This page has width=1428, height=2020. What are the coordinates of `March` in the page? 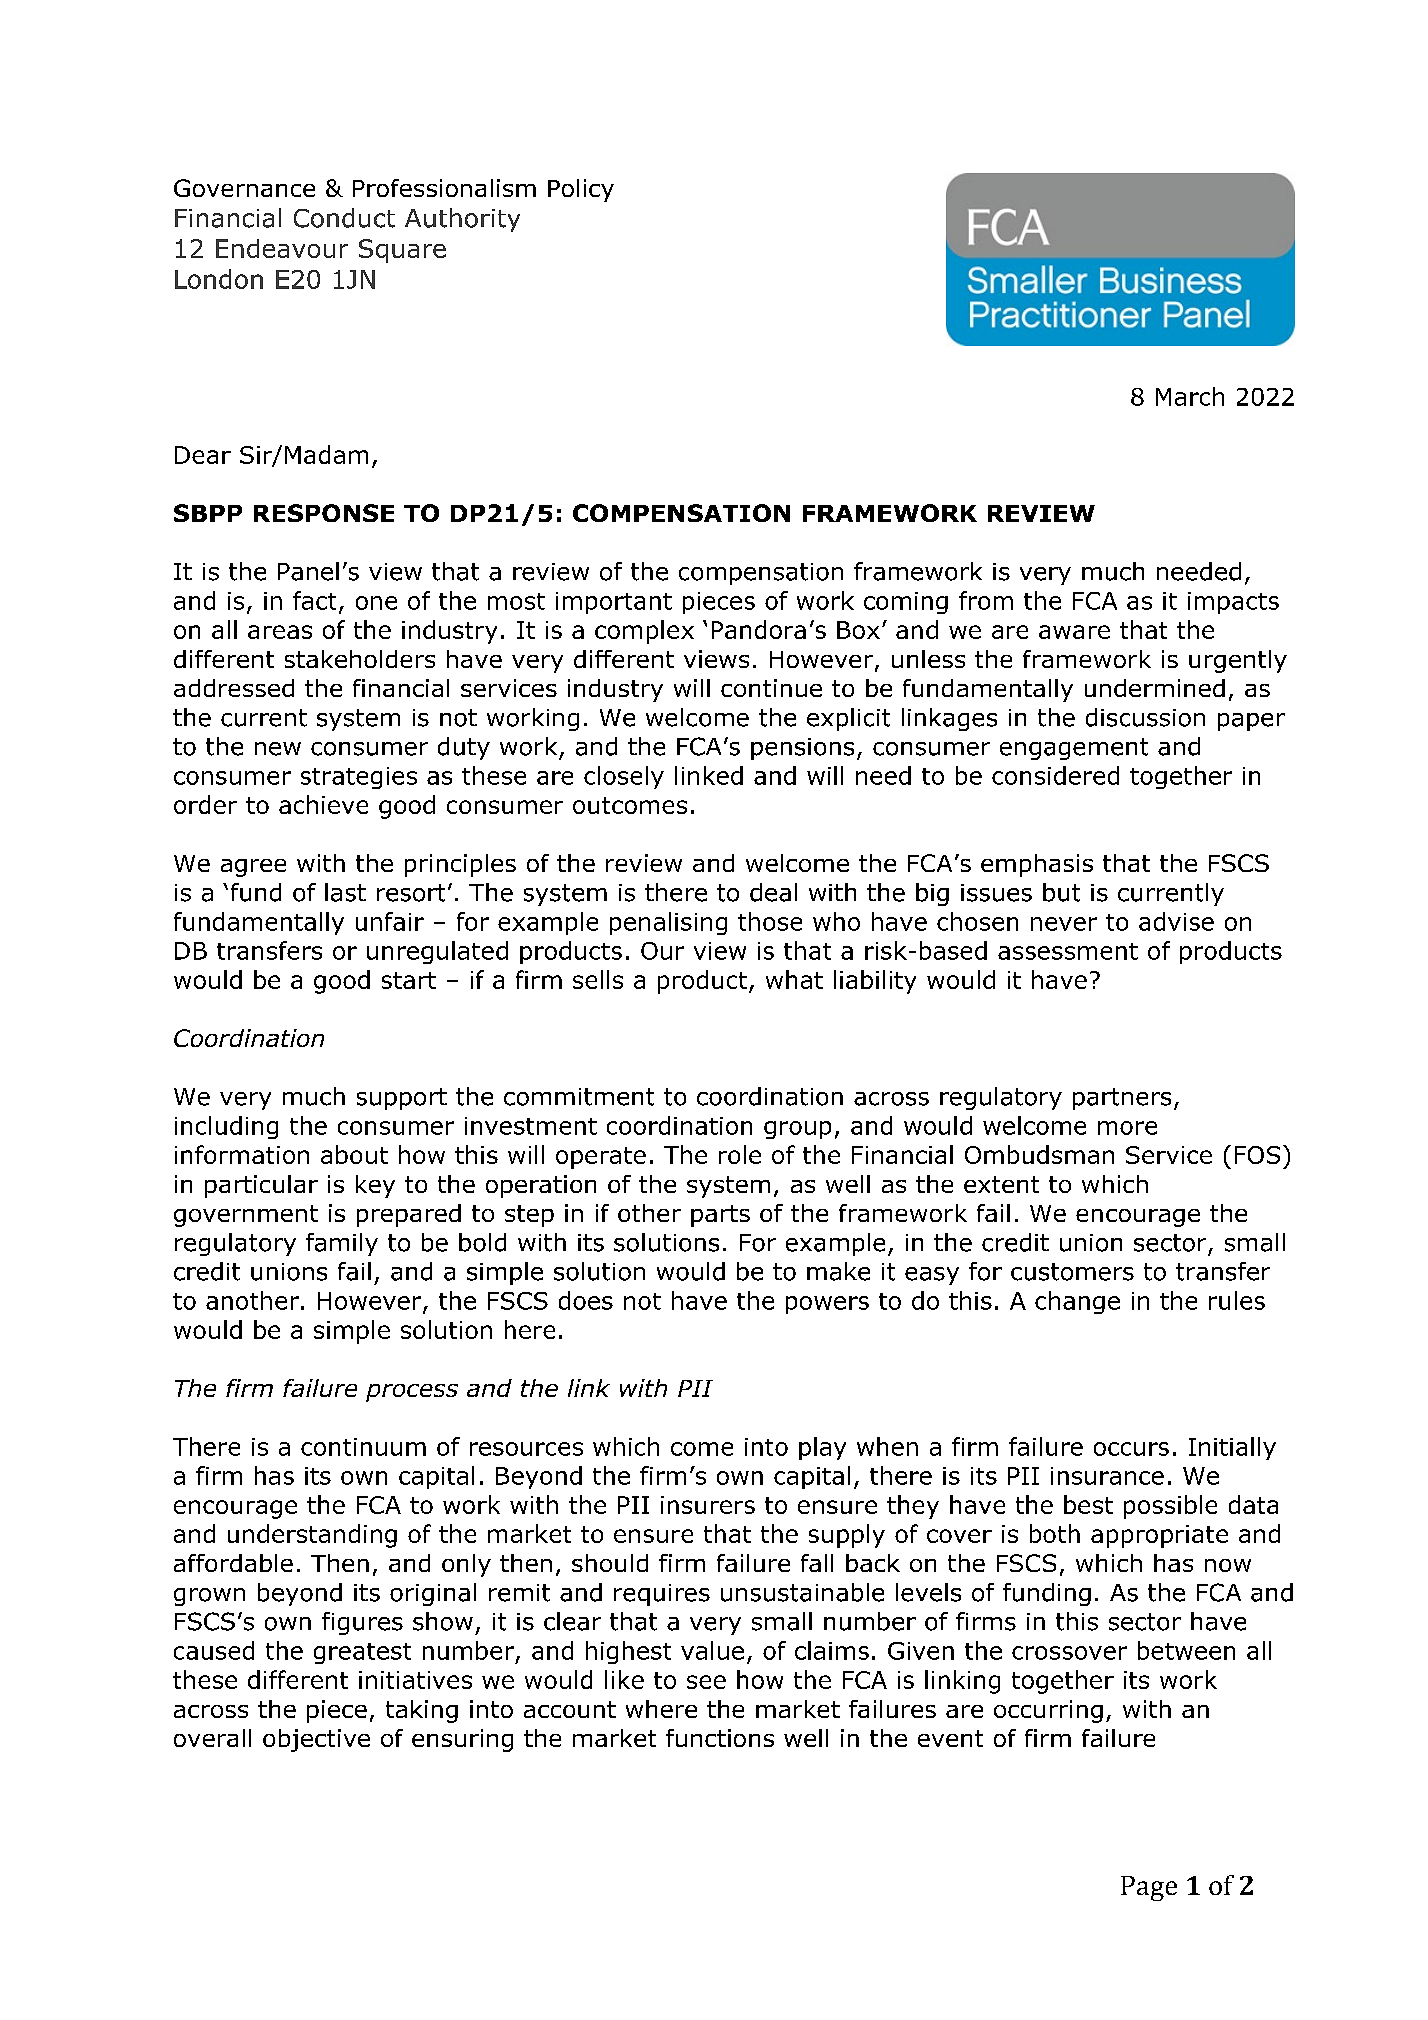 It's located at (1190, 396).
